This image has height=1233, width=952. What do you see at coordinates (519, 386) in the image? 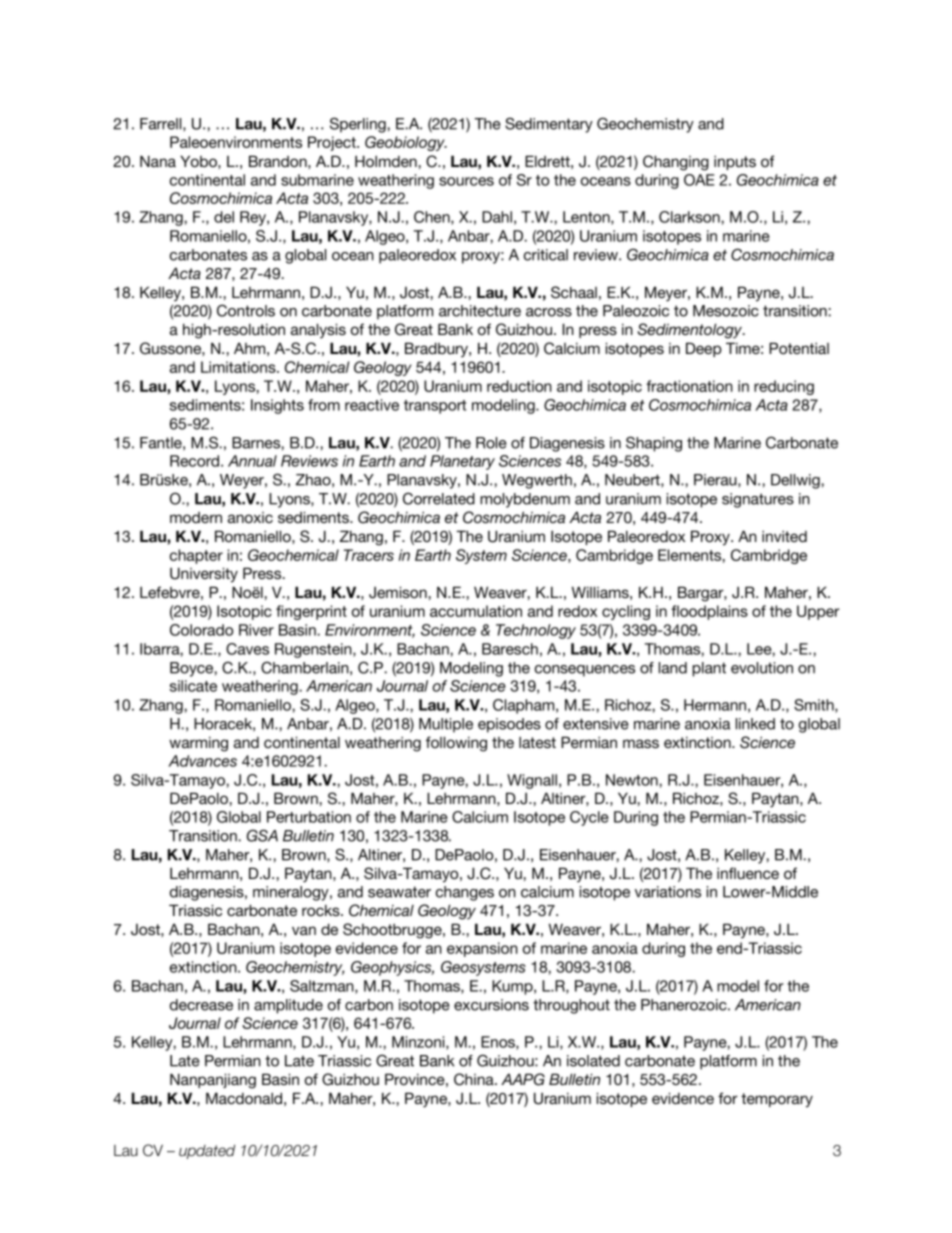
I see `reduction` at bounding box center [519, 386].
